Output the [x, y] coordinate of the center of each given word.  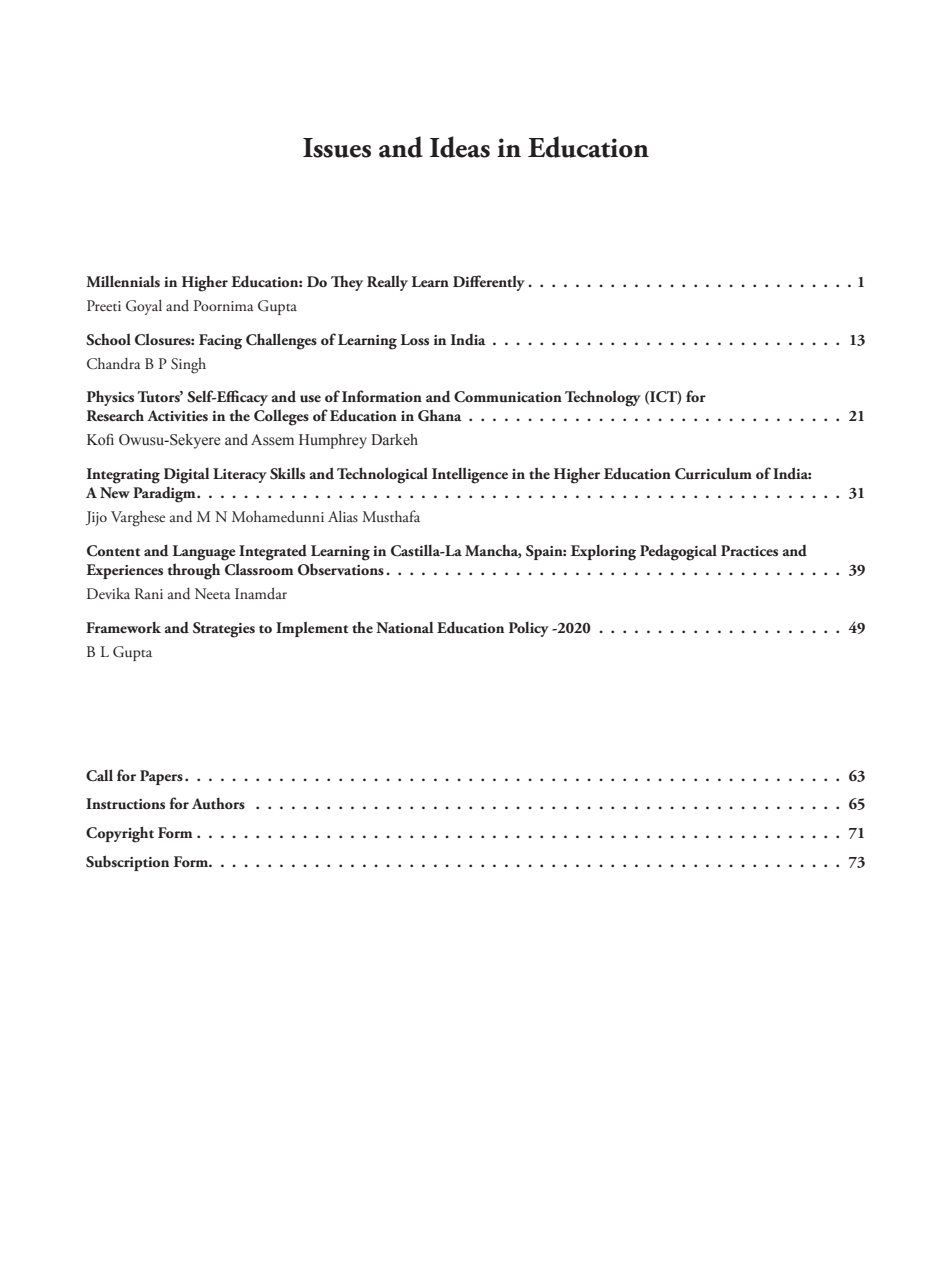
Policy [529, 629]
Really [387, 283]
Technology [603, 398]
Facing [220, 342]
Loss [415, 340]
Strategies [224, 630]
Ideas [460, 147]
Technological [382, 475]
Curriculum [713, 473]
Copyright [120, 834]
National [404, 627]
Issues [337, 148]
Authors [218, 804]
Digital [186, 475]
